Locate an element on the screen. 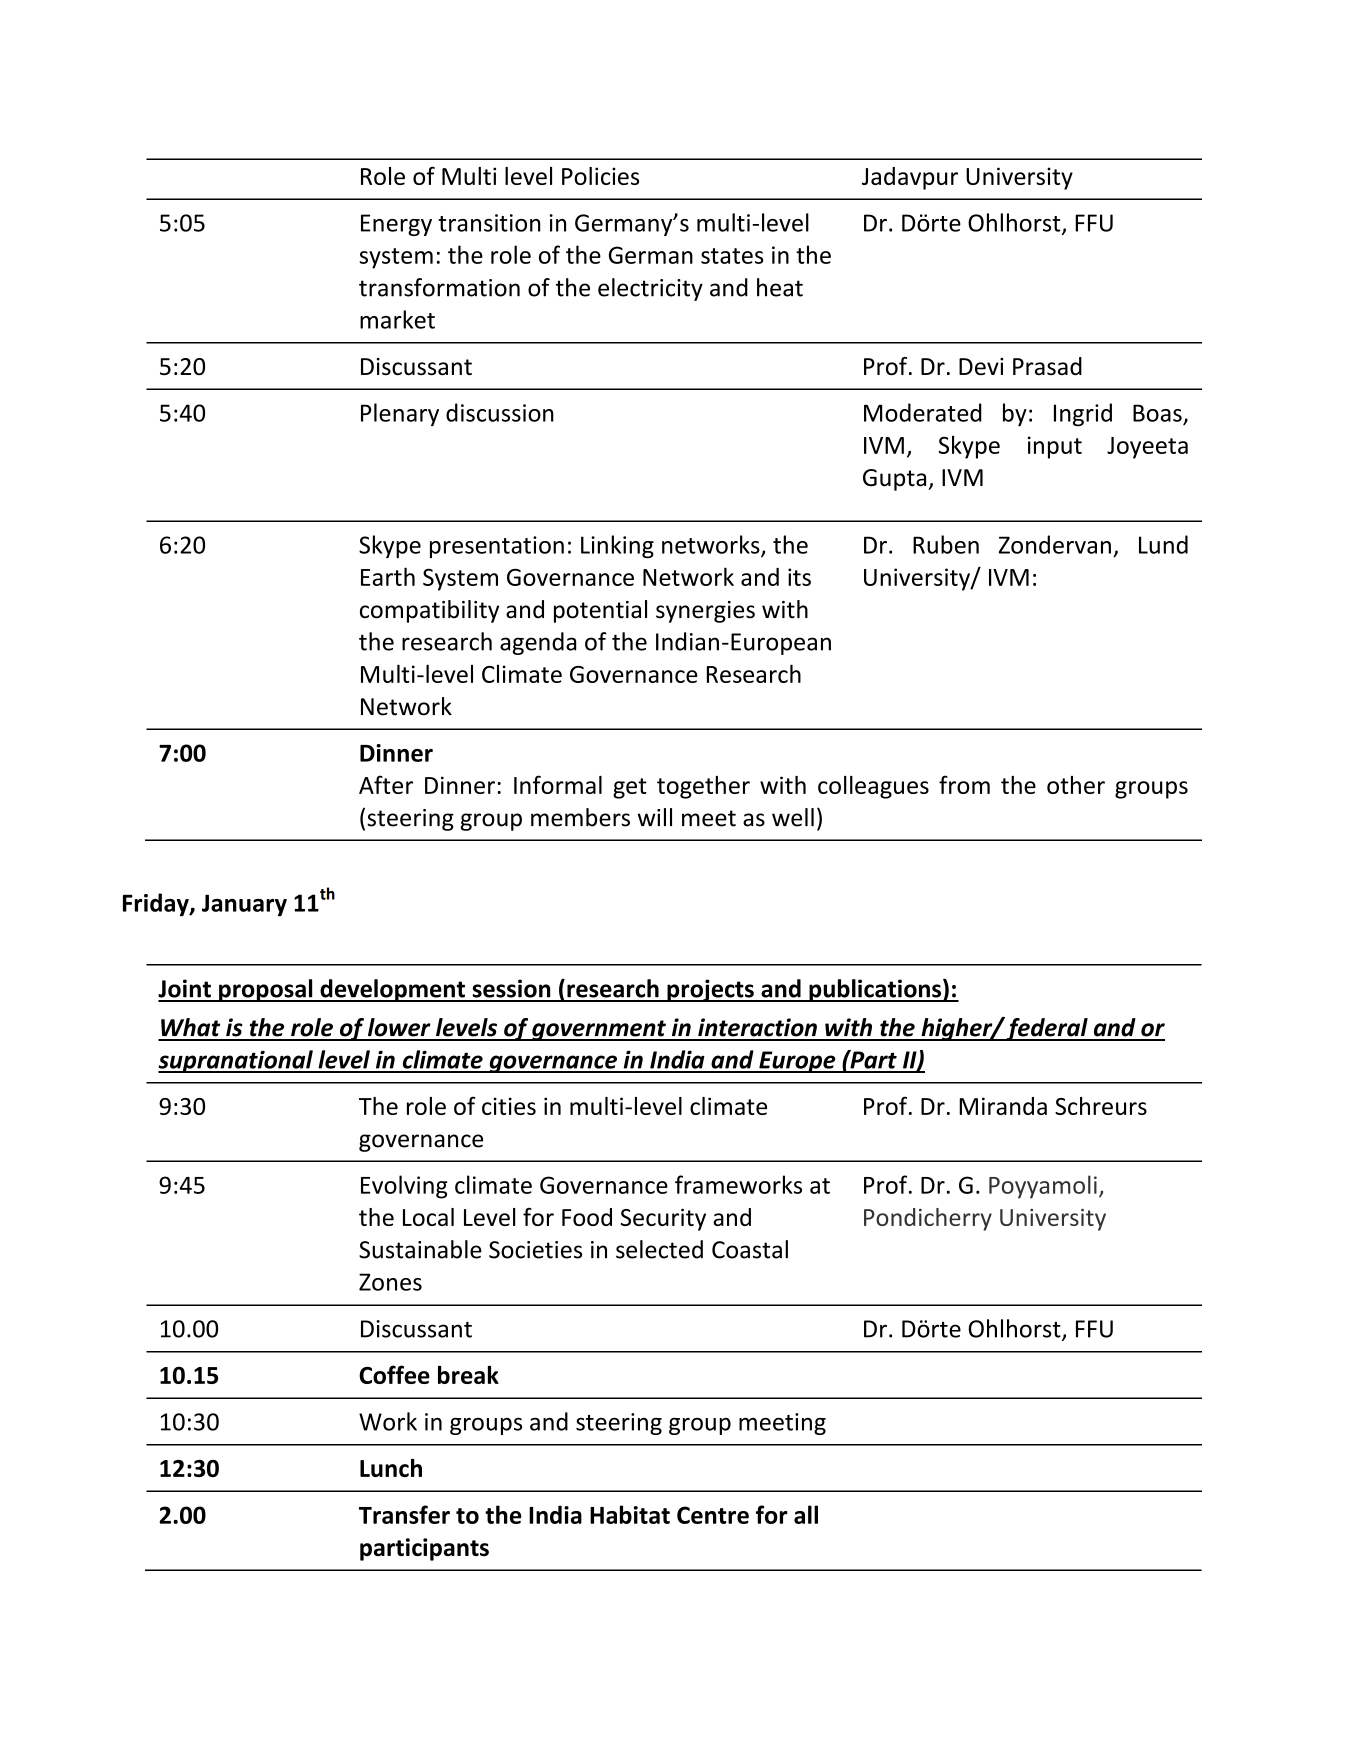  Linking is located at coordinates (617, 546).
